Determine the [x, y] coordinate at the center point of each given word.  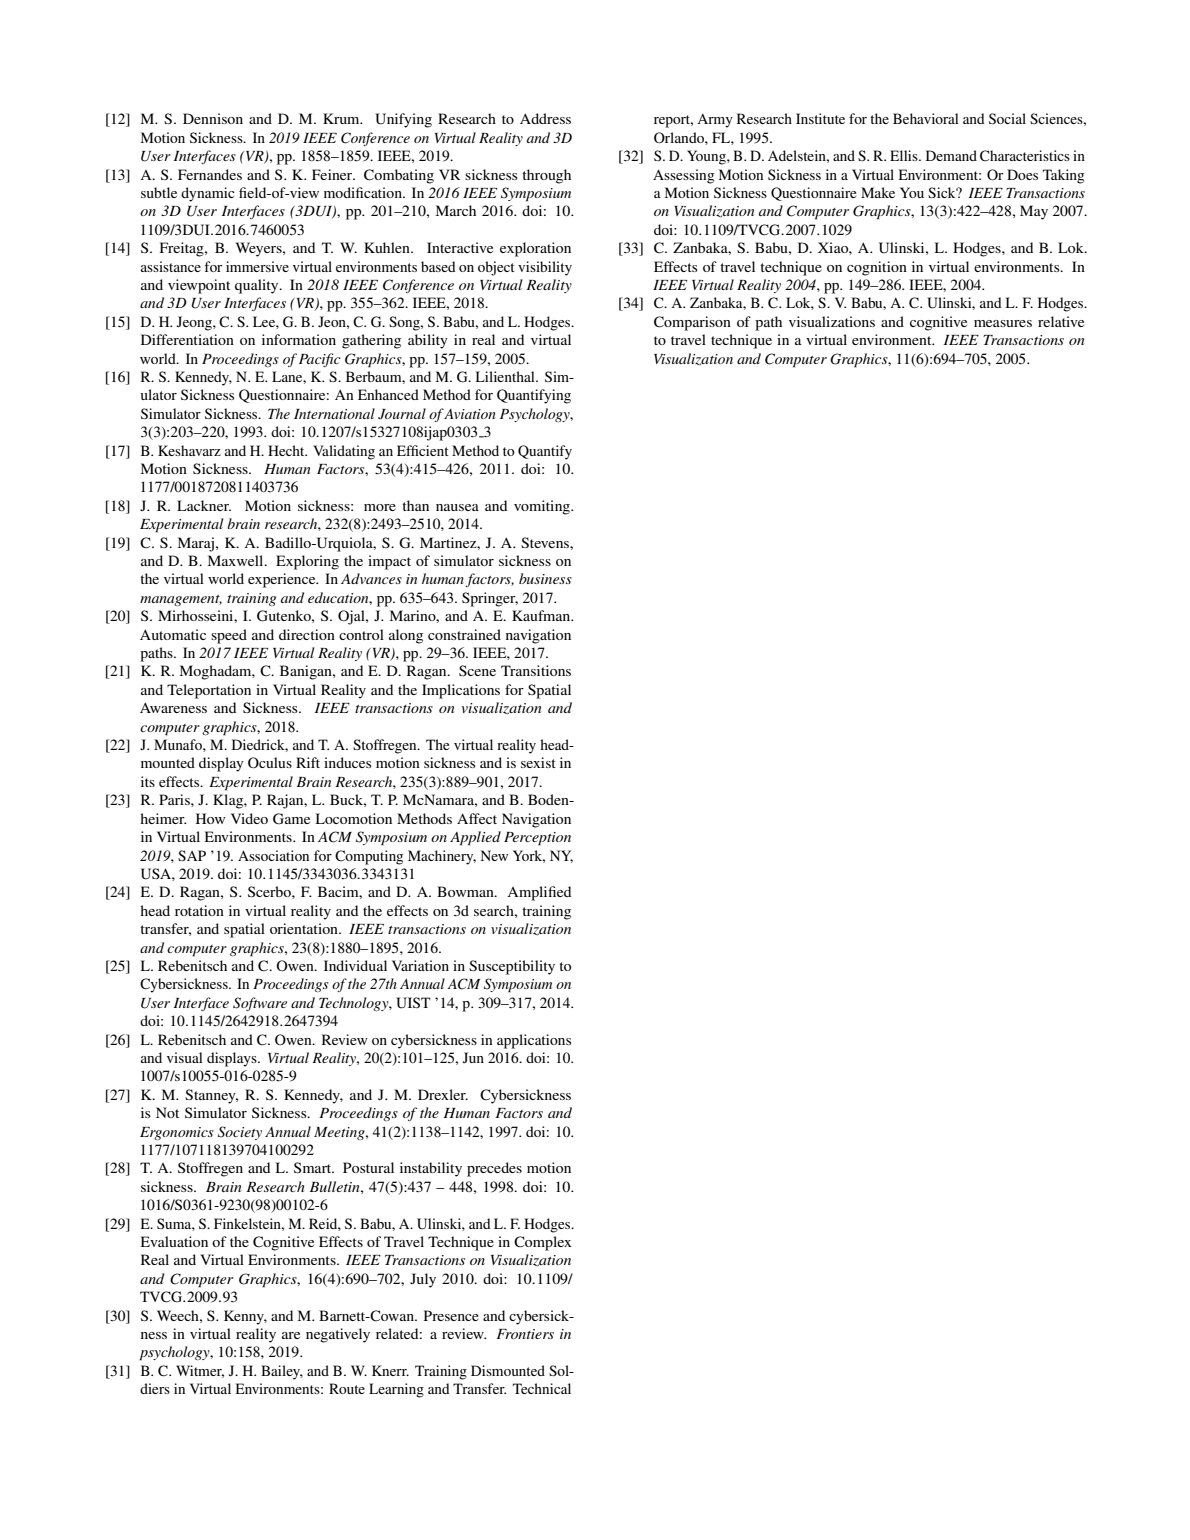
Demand [951, 155]
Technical [542, 1388]
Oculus [270, 763]
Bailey [282, 1372]
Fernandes [210, 174]
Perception [537, 839]
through [546, 176]
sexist [538, 762]
